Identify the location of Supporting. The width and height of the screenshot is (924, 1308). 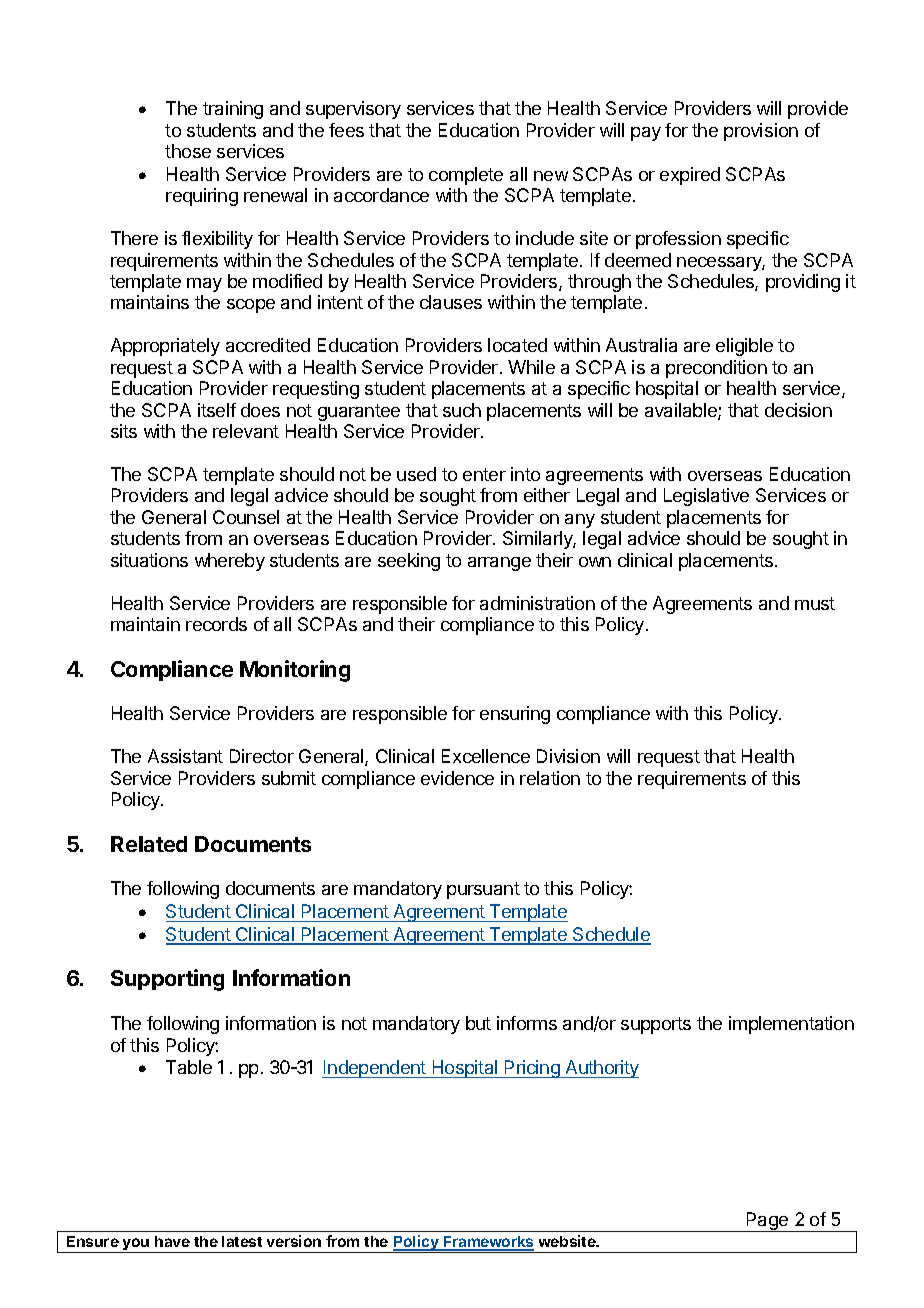
(167, 980).
